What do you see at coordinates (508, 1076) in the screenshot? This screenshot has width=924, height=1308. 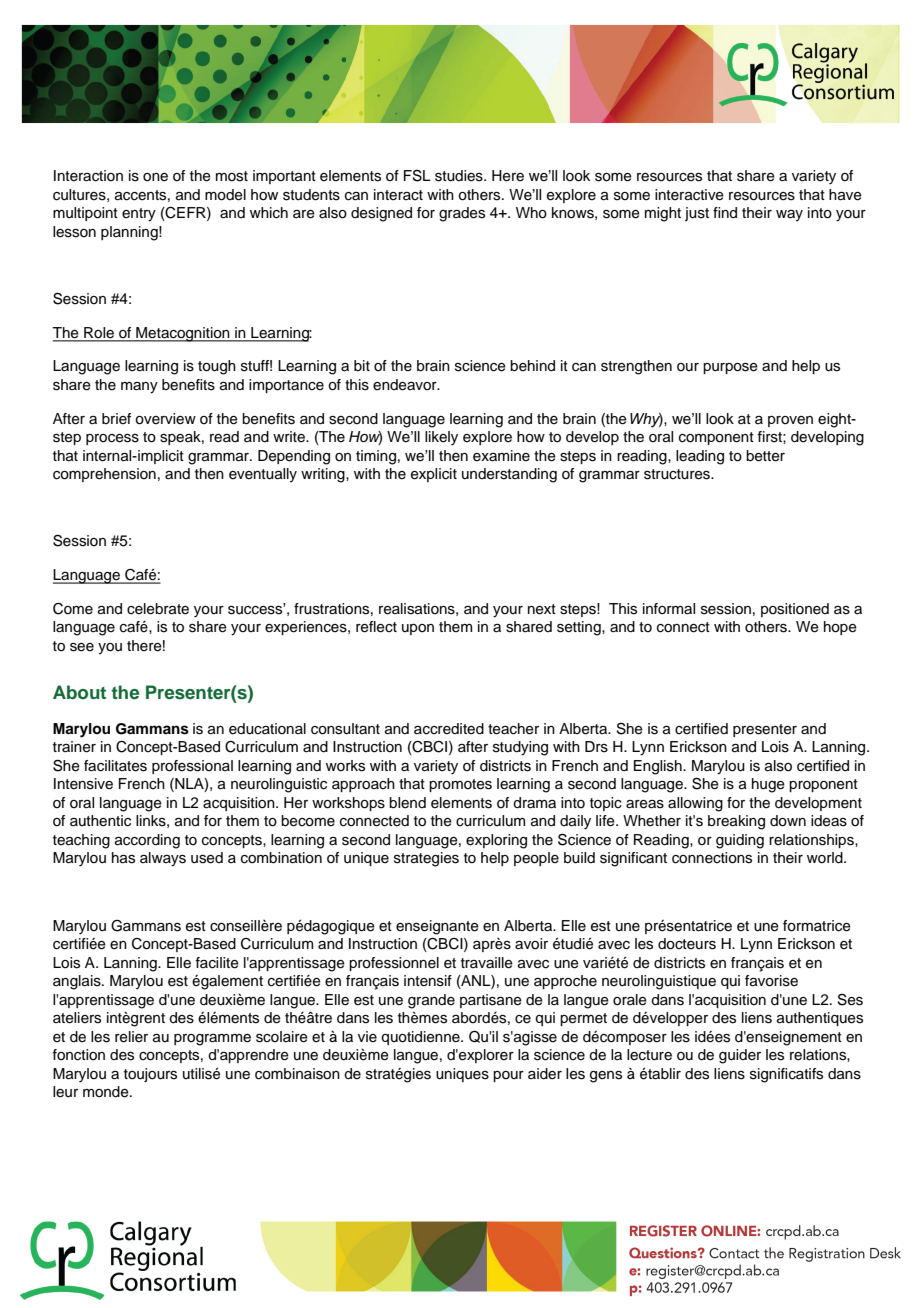 I see `pour` at bounding box center [508, 1076].
